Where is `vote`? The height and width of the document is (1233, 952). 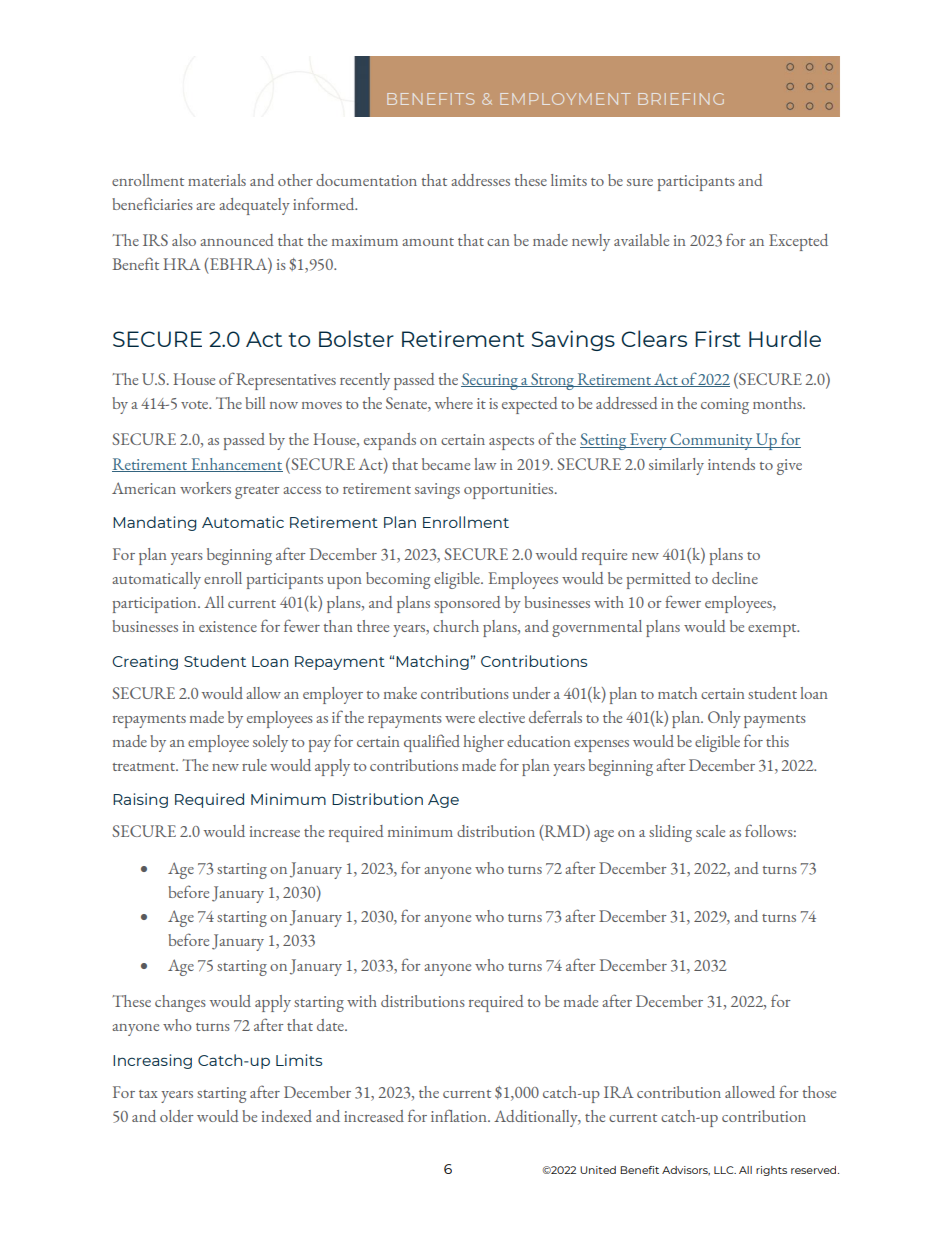 vote is located at coordinates (196, 405).
